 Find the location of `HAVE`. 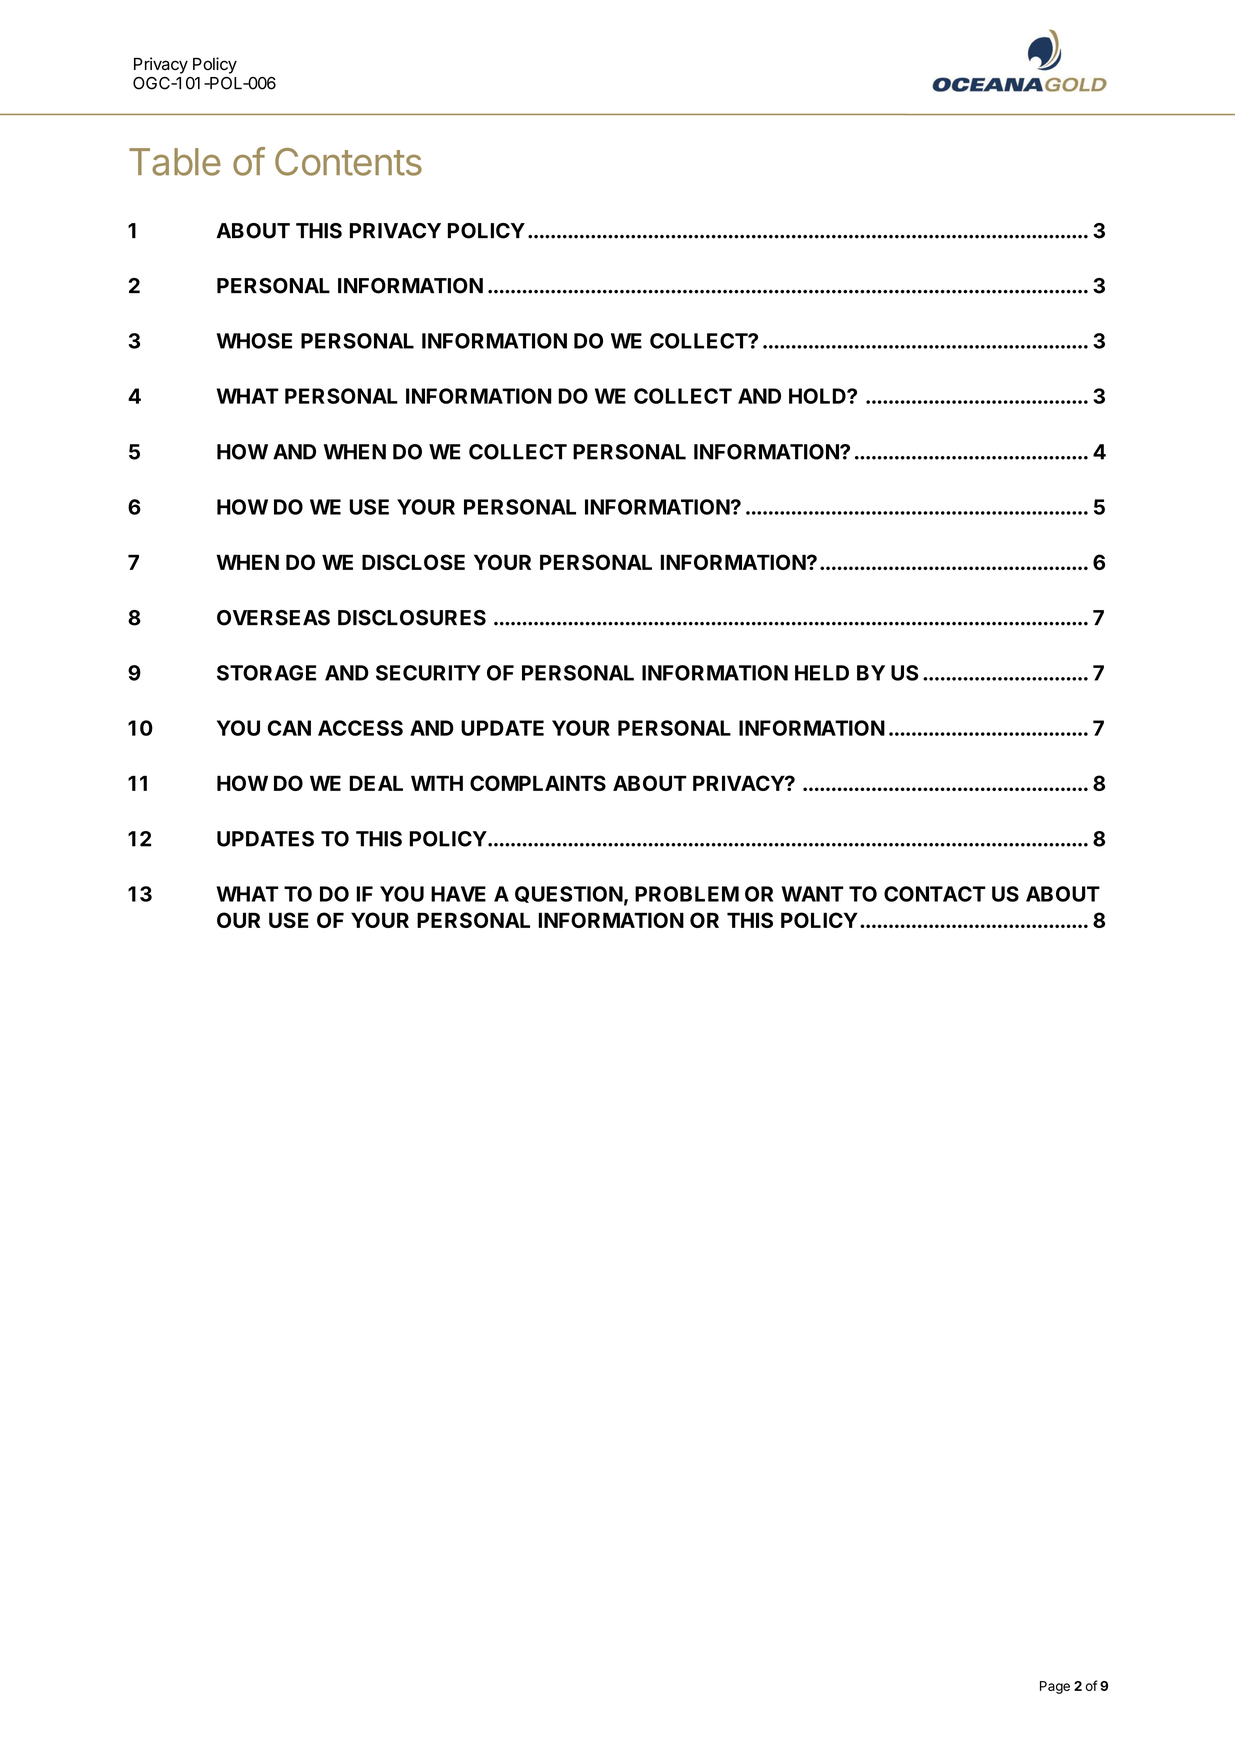

HAVE is located at coordinates (458, 894).
